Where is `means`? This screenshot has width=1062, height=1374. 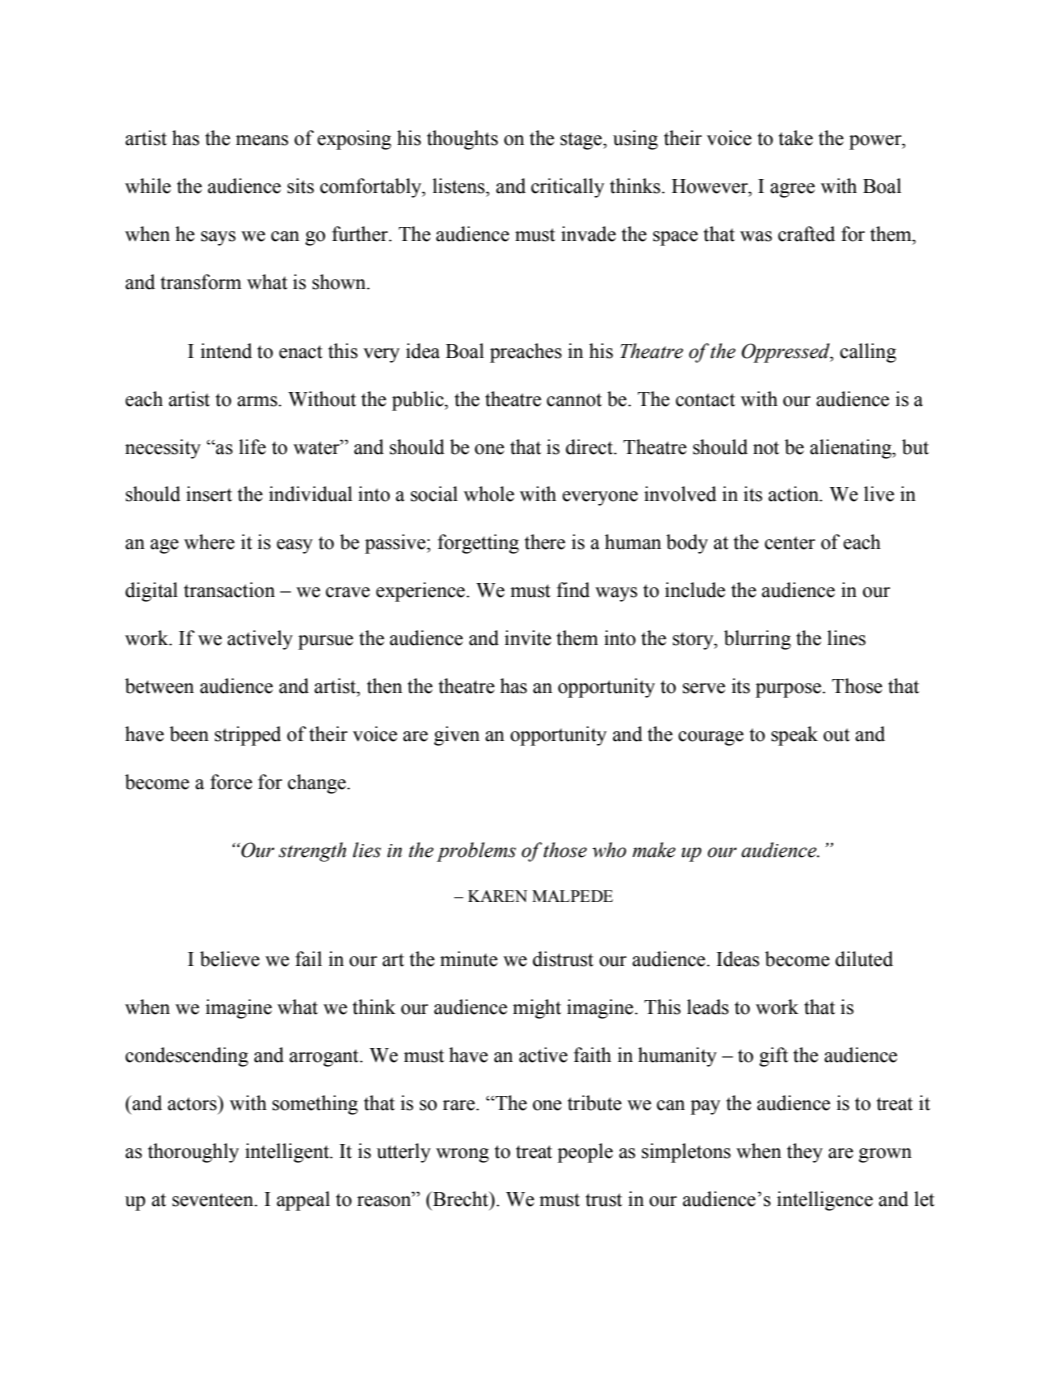
means is located at coordinates (262, 140).
